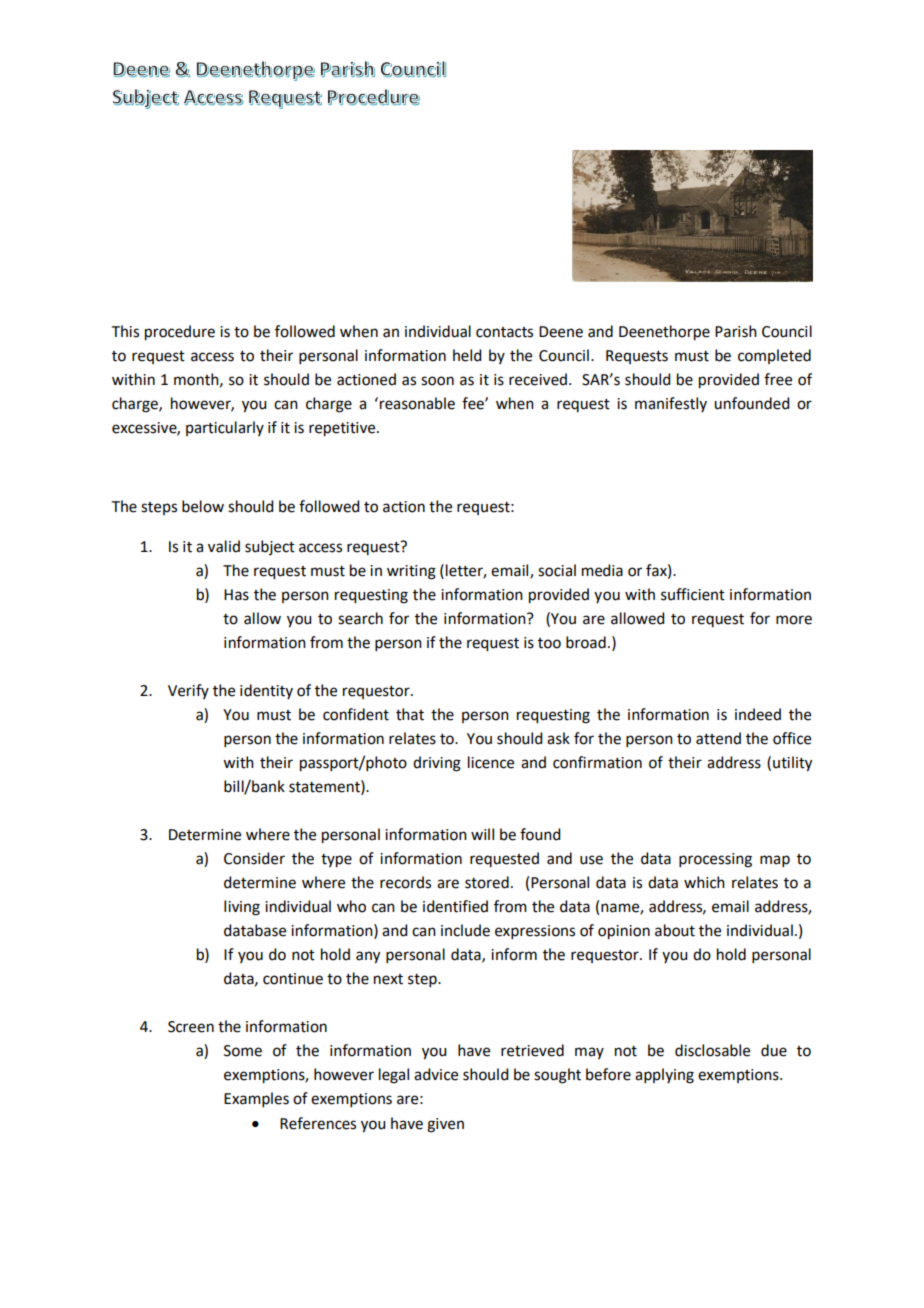  Describe the element at coordinates (445, 1125) in the page. I see `given` at that location.
